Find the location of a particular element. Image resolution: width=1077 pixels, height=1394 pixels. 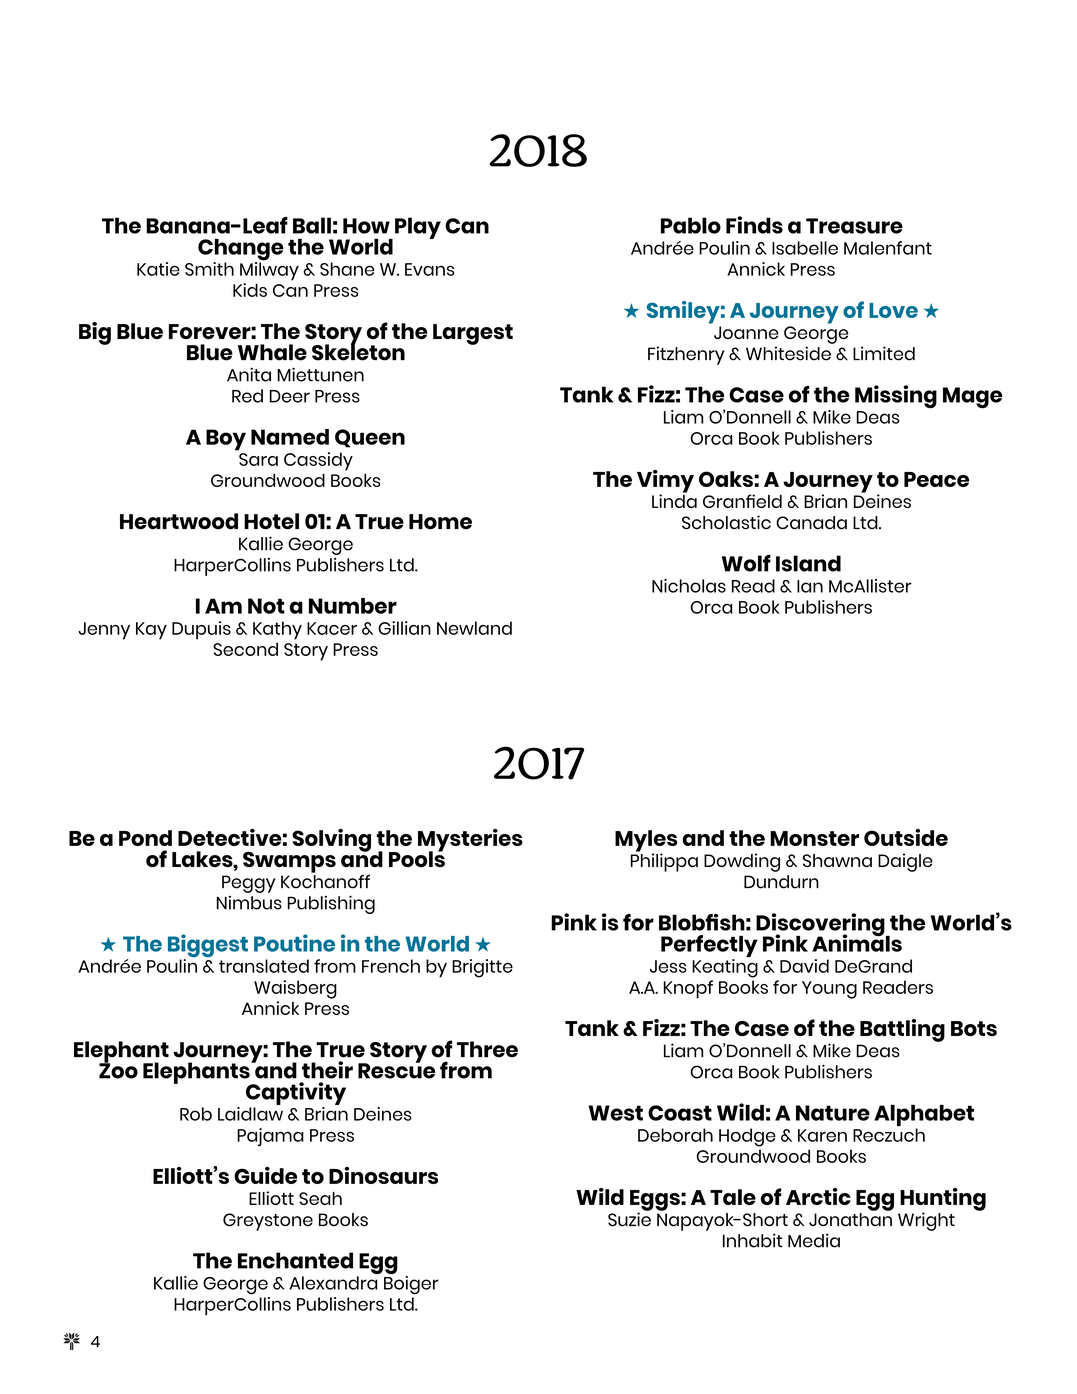

Canada is located at coordinates (811, 523).
